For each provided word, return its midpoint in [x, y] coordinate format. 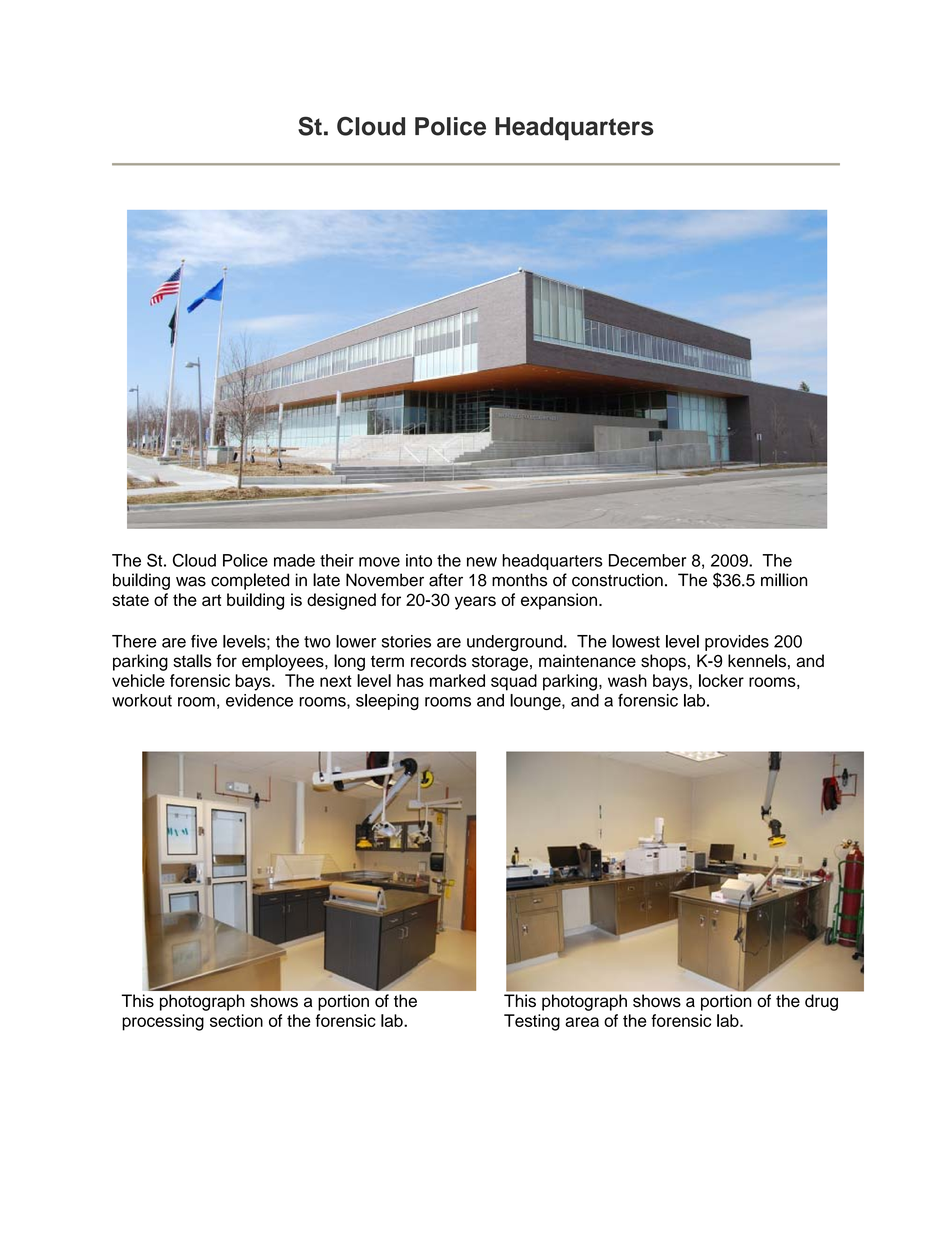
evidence [259, 700]
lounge [536, 702]
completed [250, 581]
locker [721, 680]
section [236, 1020]
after [446, 580]
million [784, 580]
